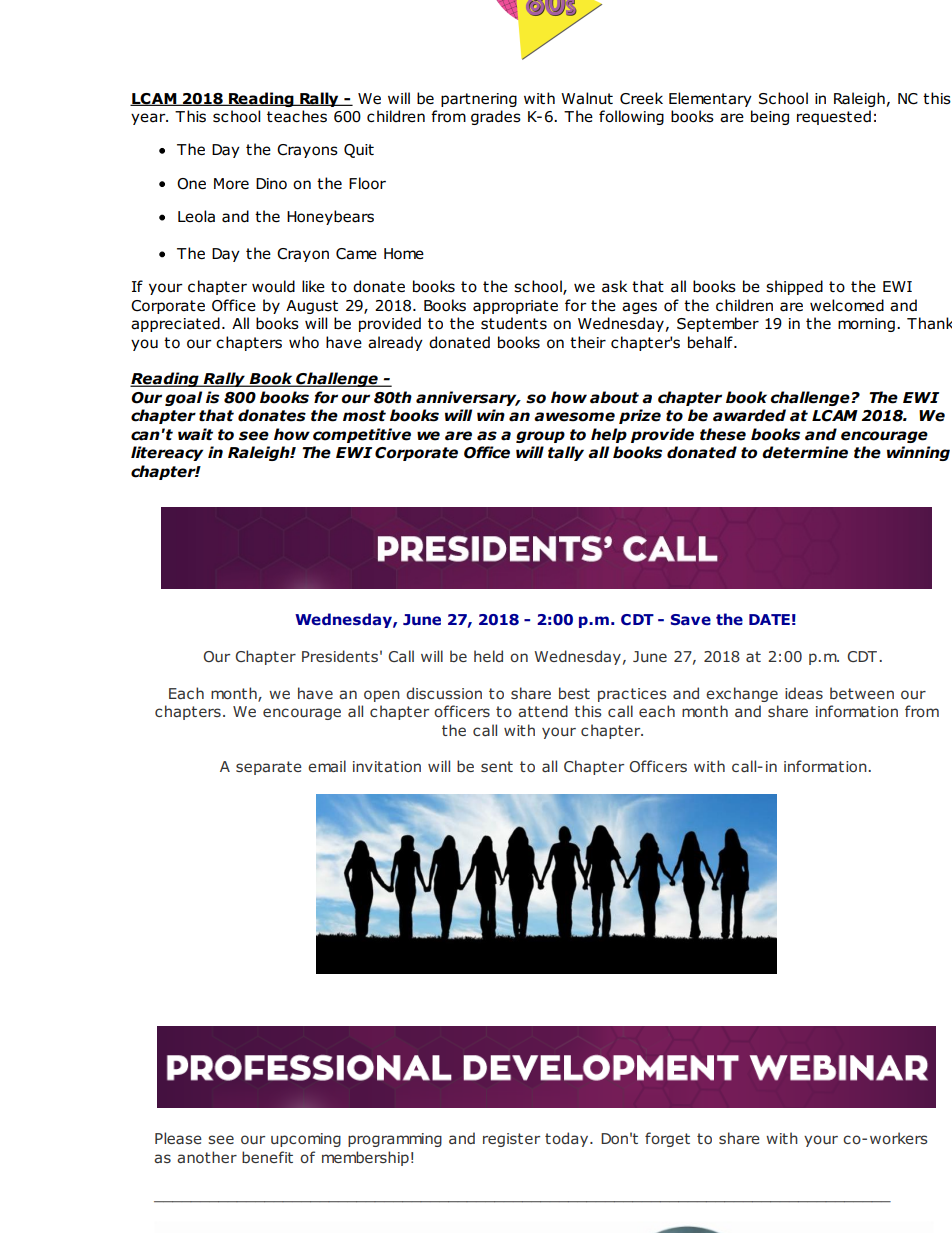 This image has height=1233, width=952. Describe the element at coordinates (862, 693) in the image. I see `between` at that location.
